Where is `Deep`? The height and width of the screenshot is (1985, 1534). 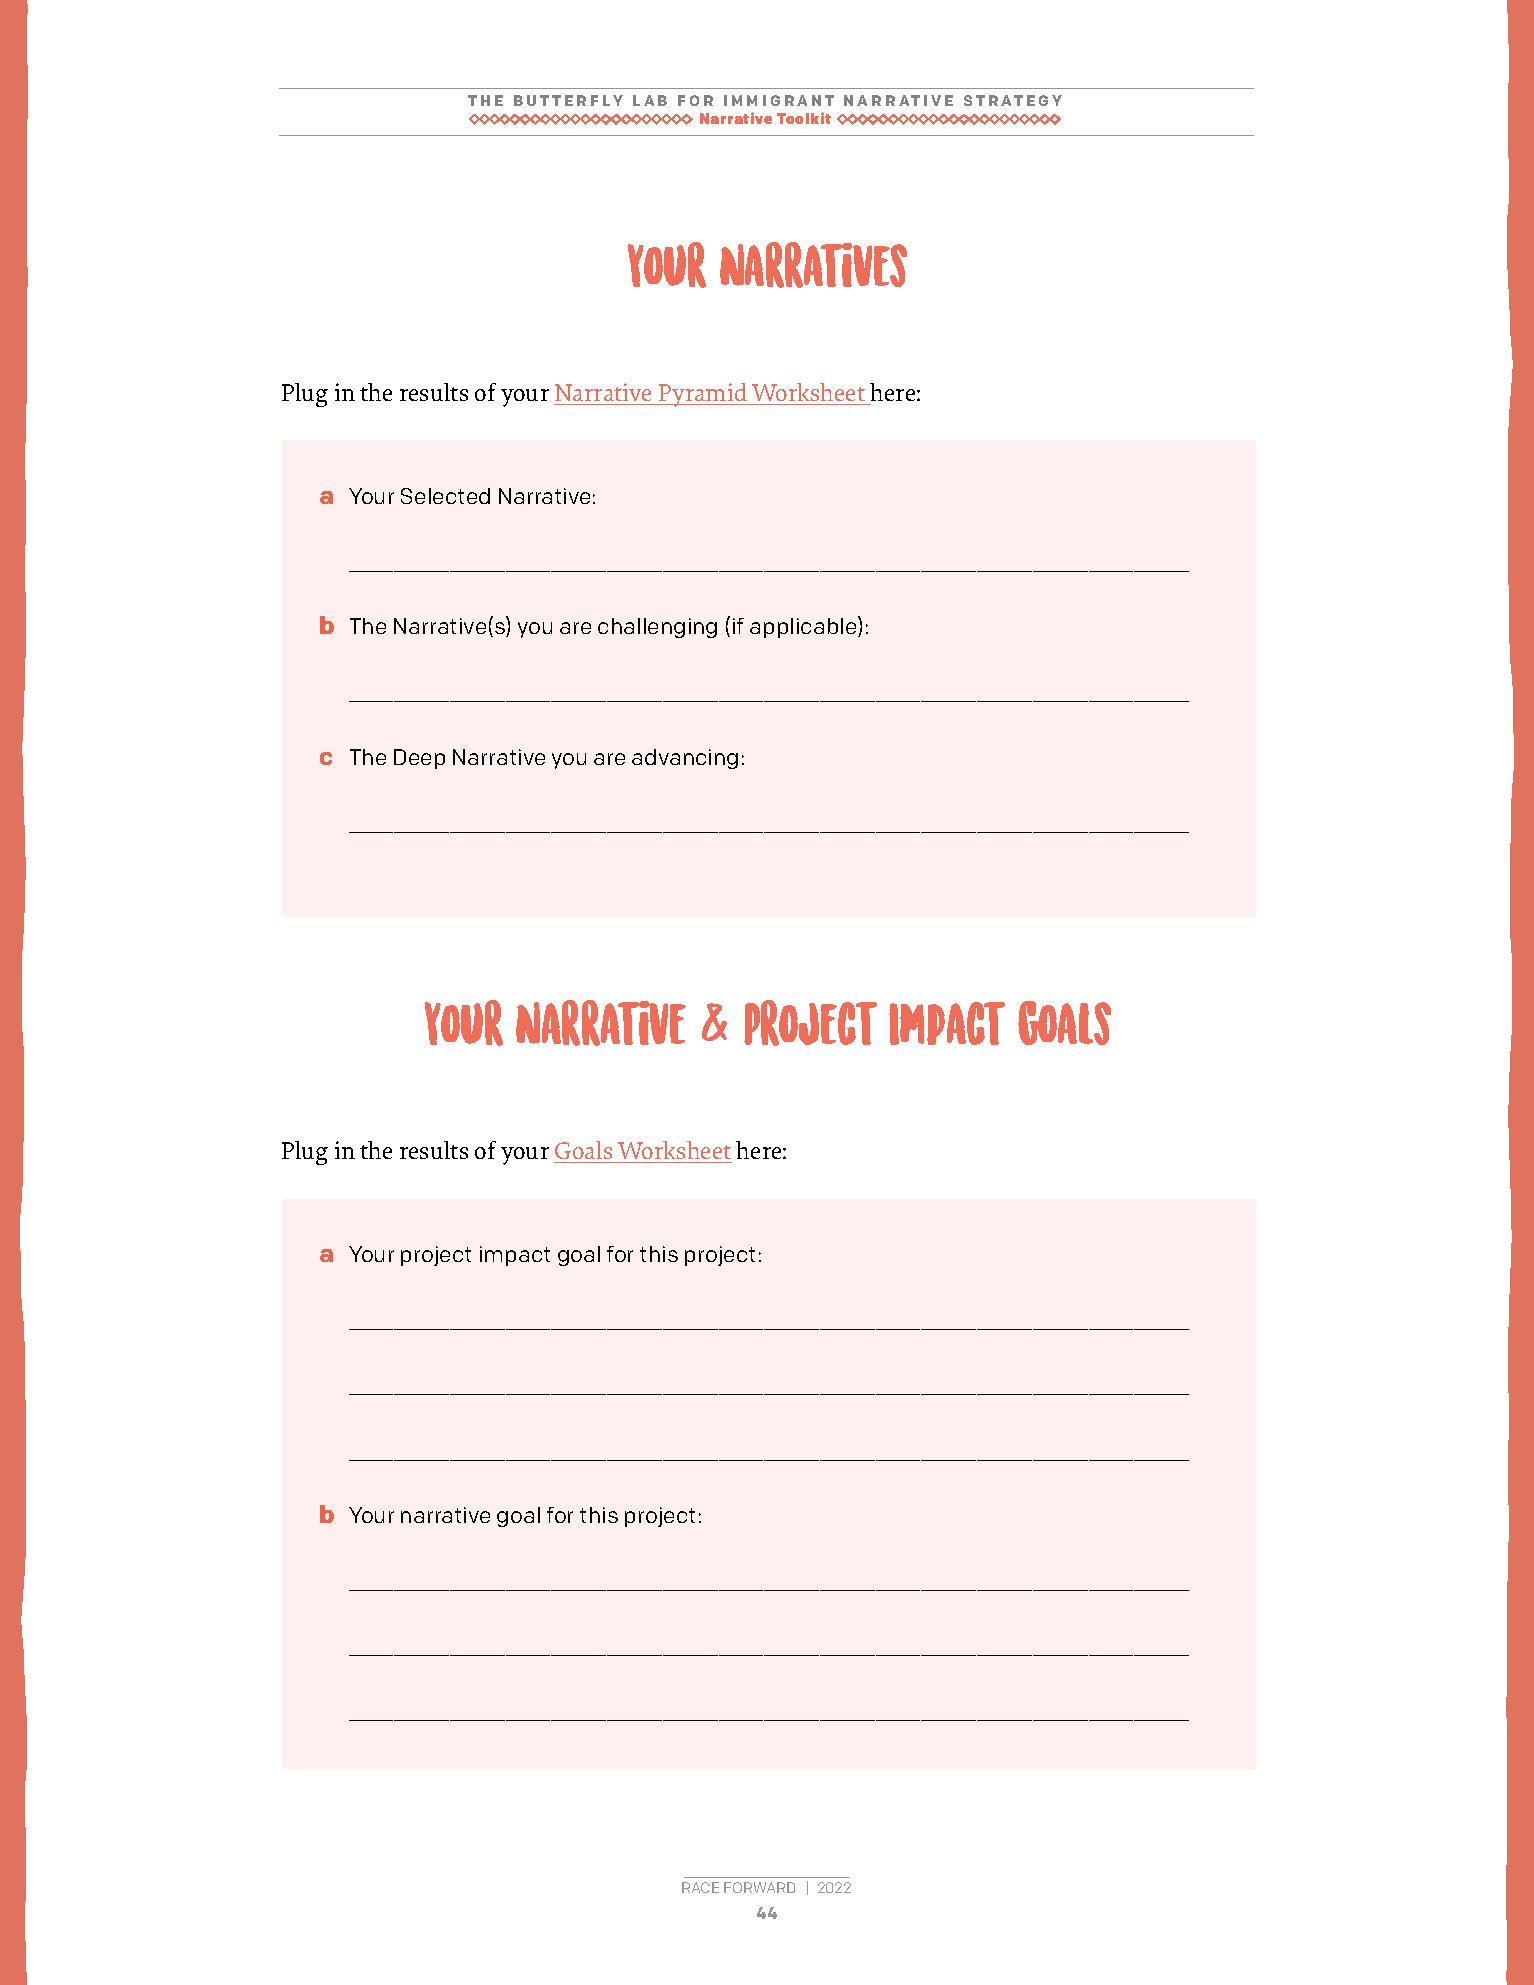
Deep is located at coordinates (419, 759).
